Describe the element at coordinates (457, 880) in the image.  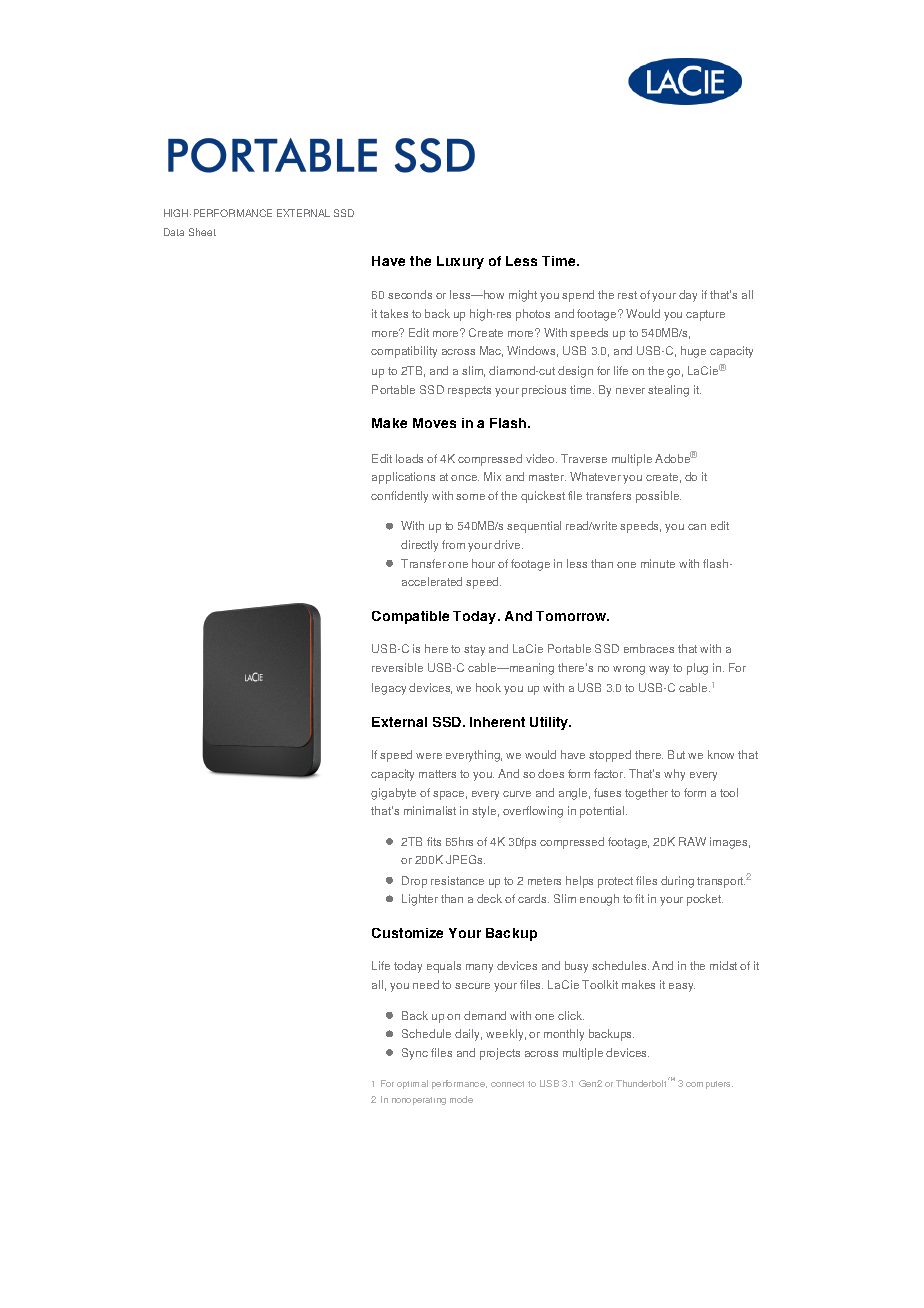
I see `resistance` at that location.
